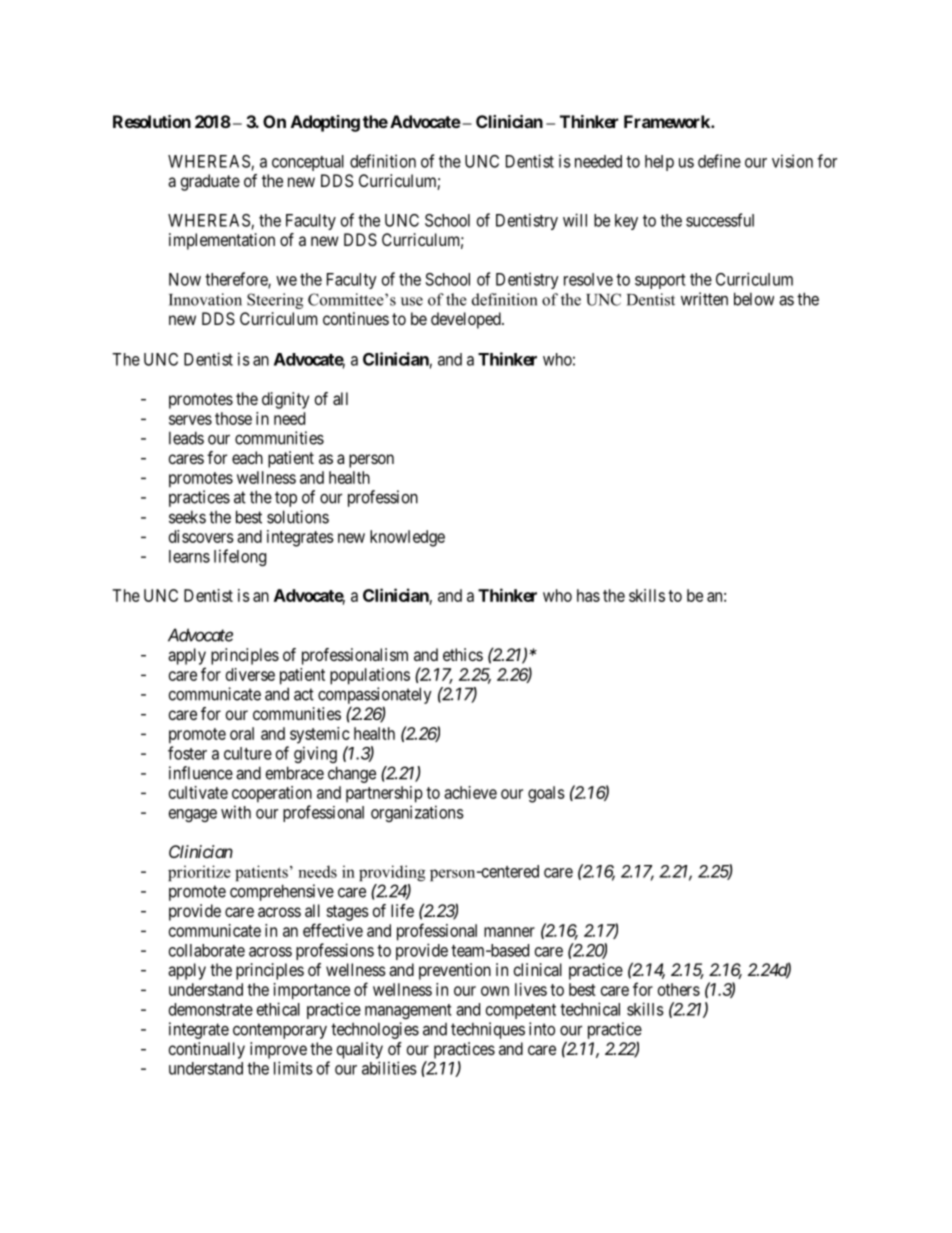 This document has width=952, height=1233. What do you see at coordinates (210, 182) in the document?
I see `graduate` at bounding box center [210, 182].
